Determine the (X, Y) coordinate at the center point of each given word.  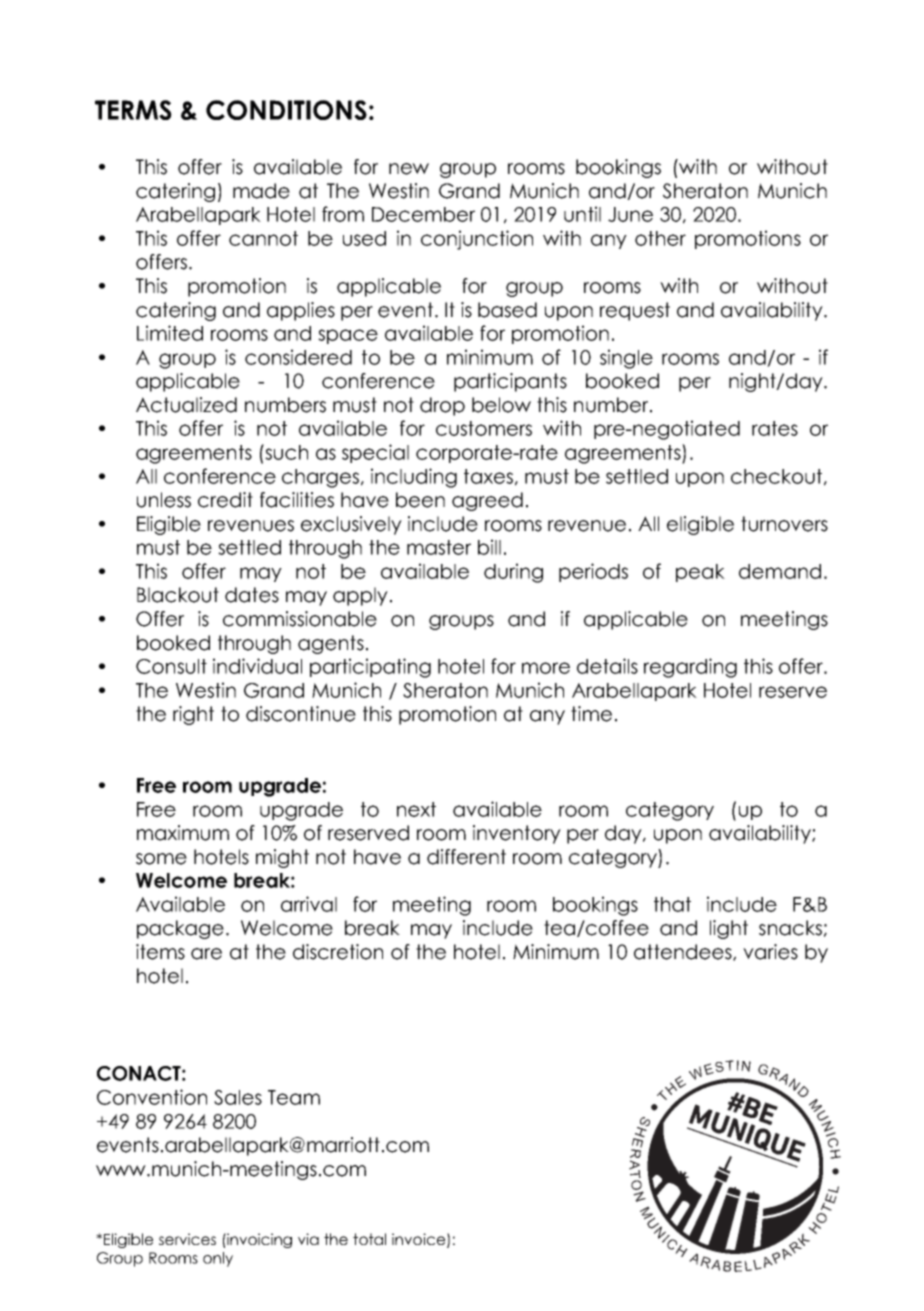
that (672, 904)
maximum (183, 833)
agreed (487, 501)
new (409, 169)
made (261, 191)
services (187, 1239)
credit (225, 500)
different (466, 857)
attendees (684, 952)
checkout (776, 476)
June (630, 214)
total (369, 1239)
